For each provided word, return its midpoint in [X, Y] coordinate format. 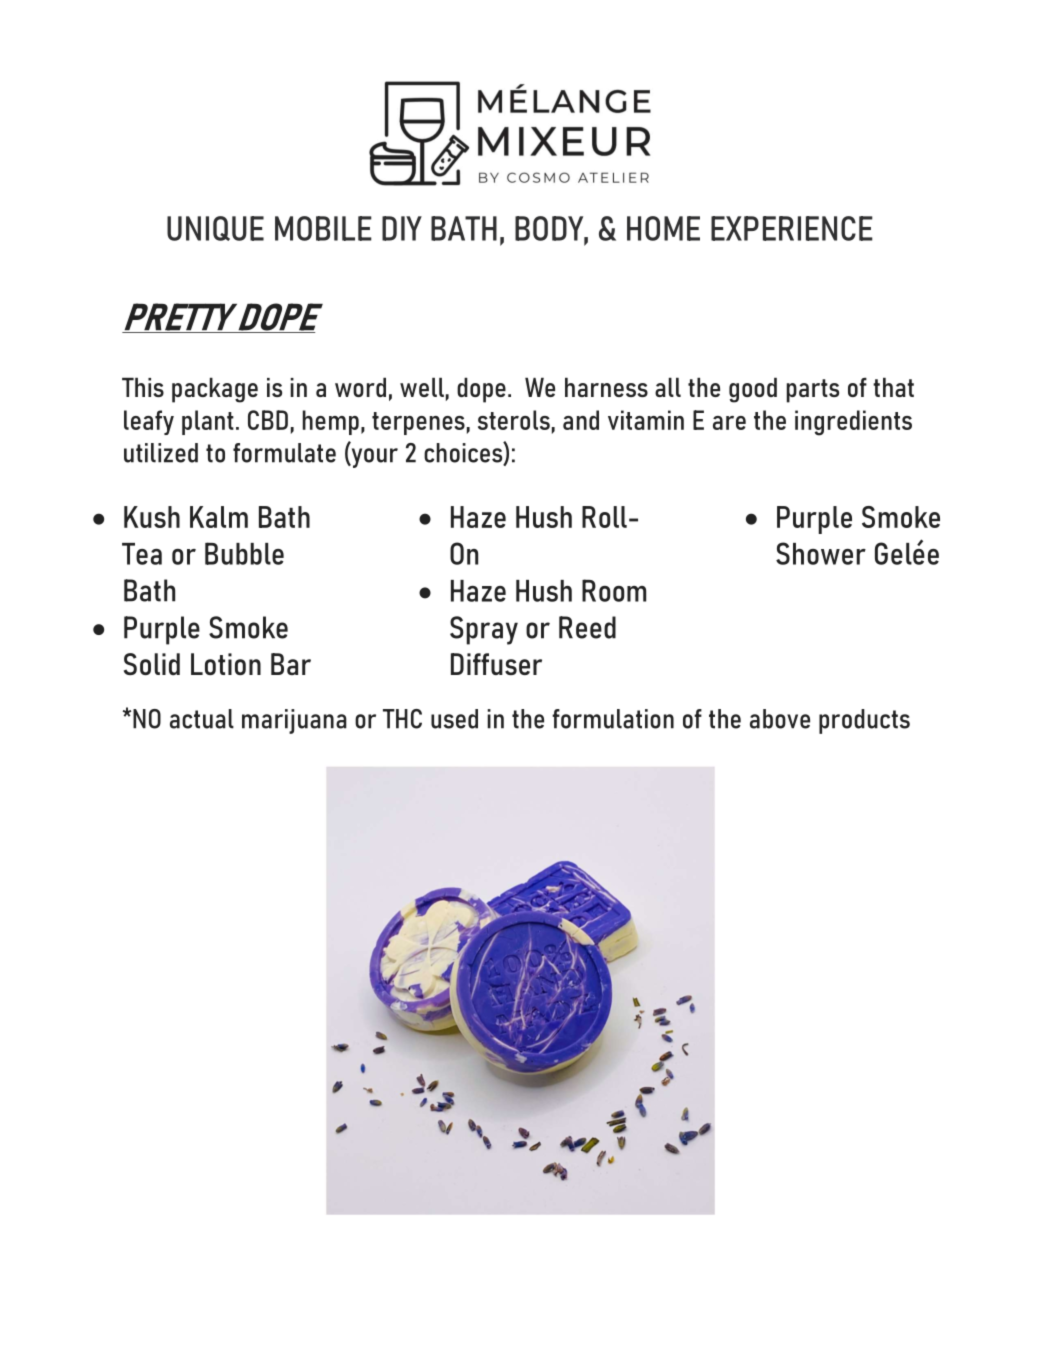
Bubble [244, 553]
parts [812, 391]
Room [614, 590]
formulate [284, 453]
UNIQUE [215, 228]
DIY [402, 228]
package [215, 390]
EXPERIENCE [792, 228]
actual [202, 719]
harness [606, 387]
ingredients [853, 423]
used [454, 719]
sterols [514, 420]
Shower [821, 553]
